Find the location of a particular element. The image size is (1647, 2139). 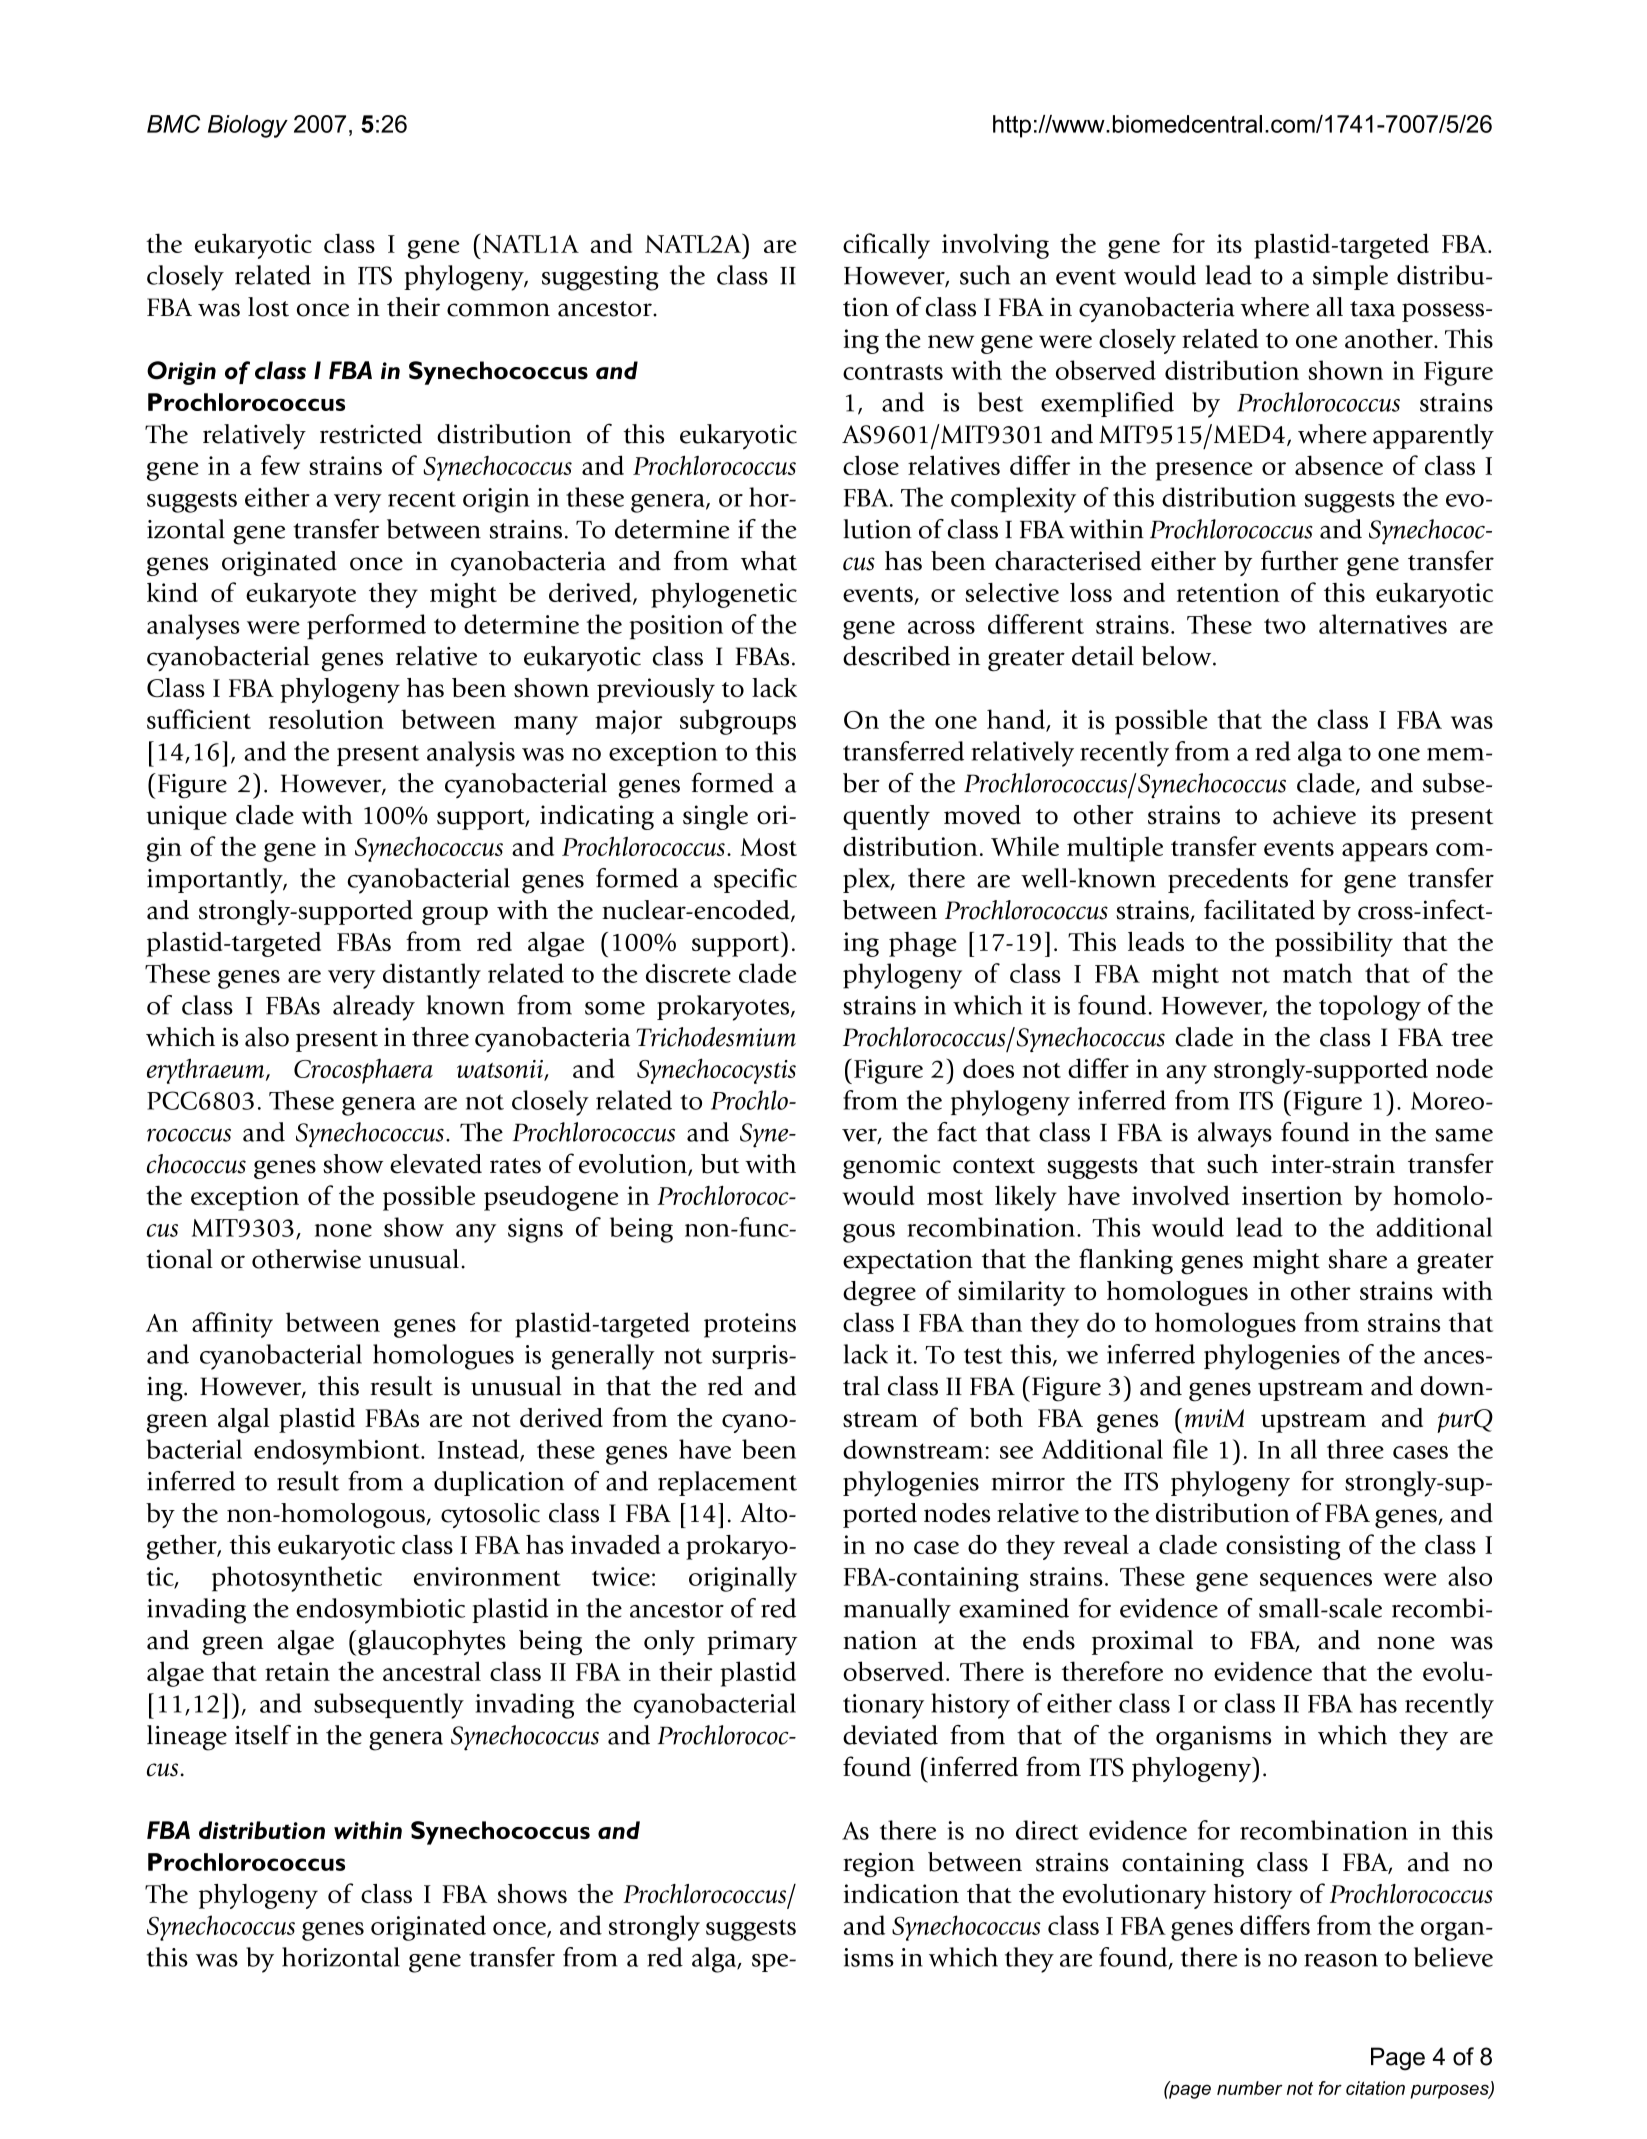

achieve is located at coordinates (1314, 815).
